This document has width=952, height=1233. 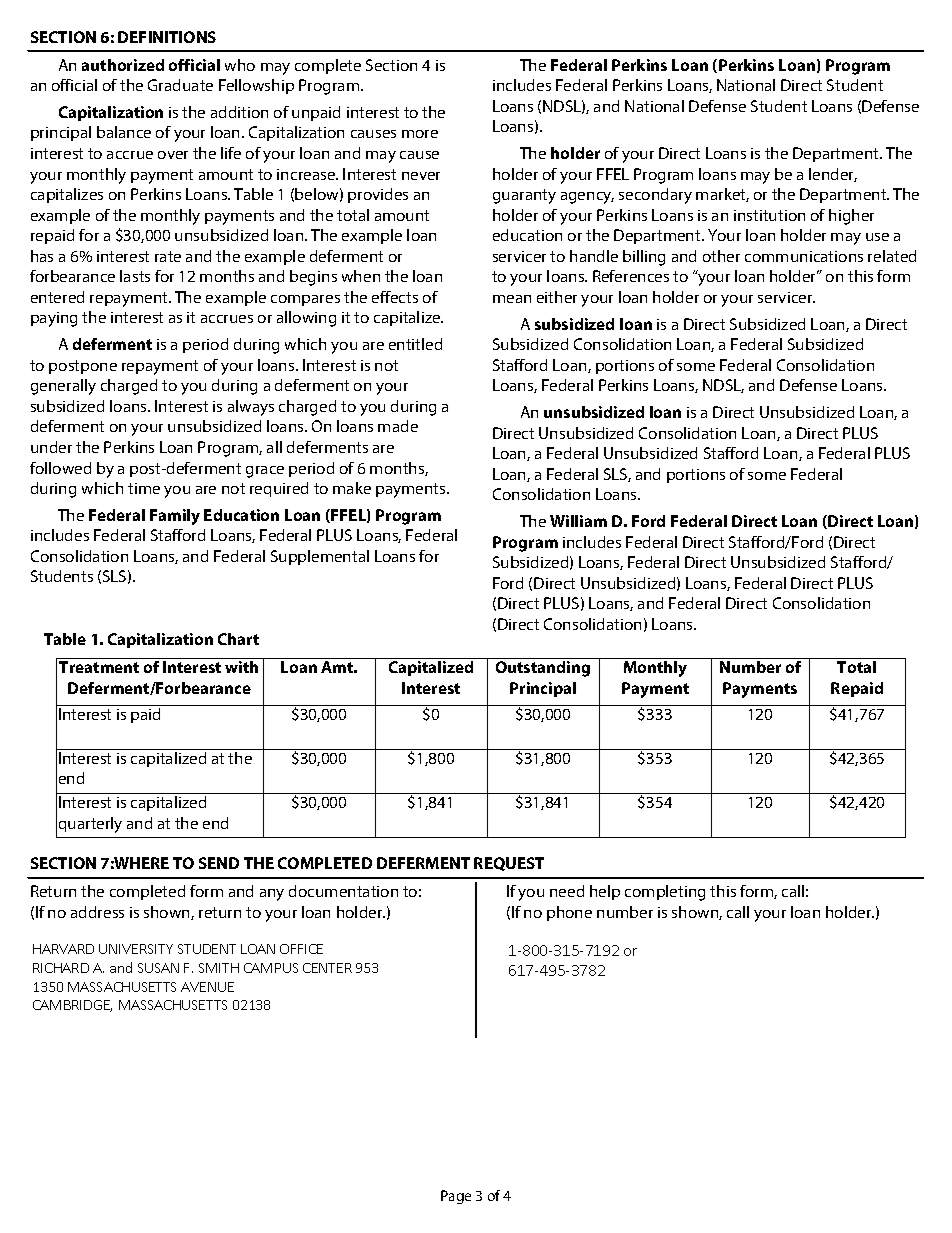 What do you see at coordinates (398, 426) in the document?
I see `made` at bounding box center [398, 426].
